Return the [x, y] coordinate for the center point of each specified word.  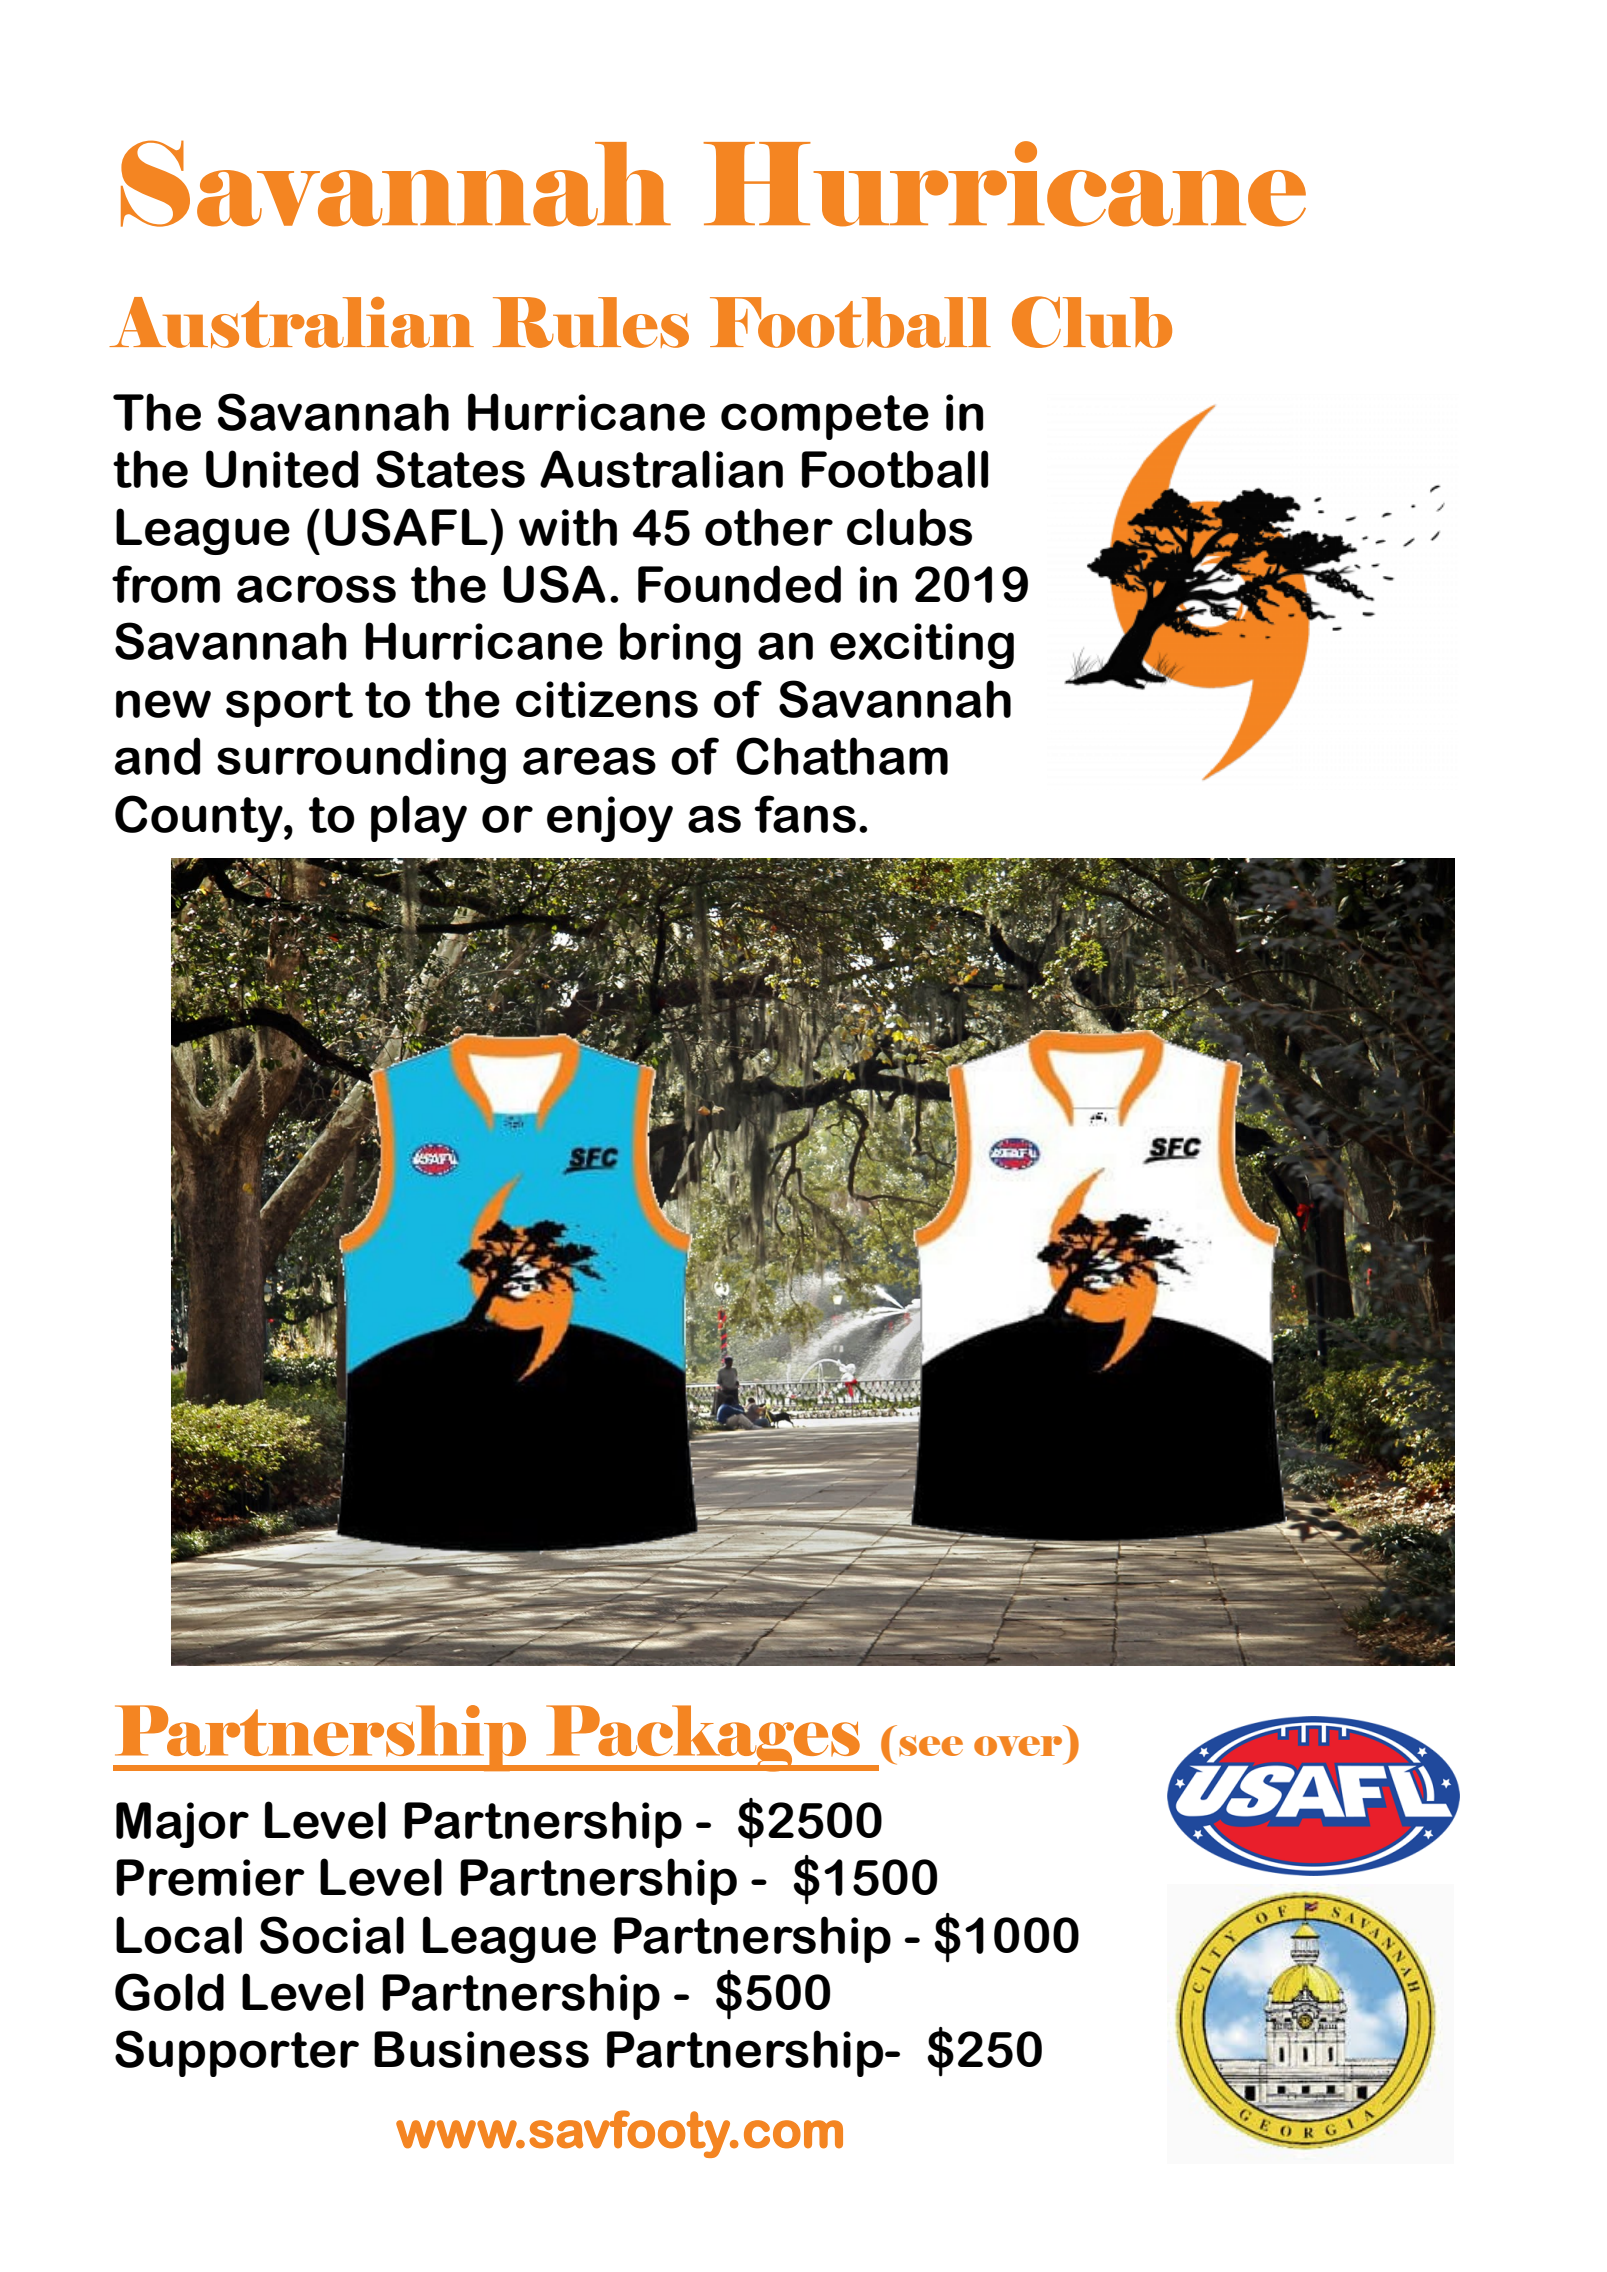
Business [481, 2049]
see [931, 1745]
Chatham [842, 756]
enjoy [610, 819]
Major [182, 1825]
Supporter [237, 2053]
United [282, 469]
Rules [591, 322]
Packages [703, 1738]
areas [589, 761]
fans [805, 814]
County [200, 818]
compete [825, 417]
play [419, 818]
